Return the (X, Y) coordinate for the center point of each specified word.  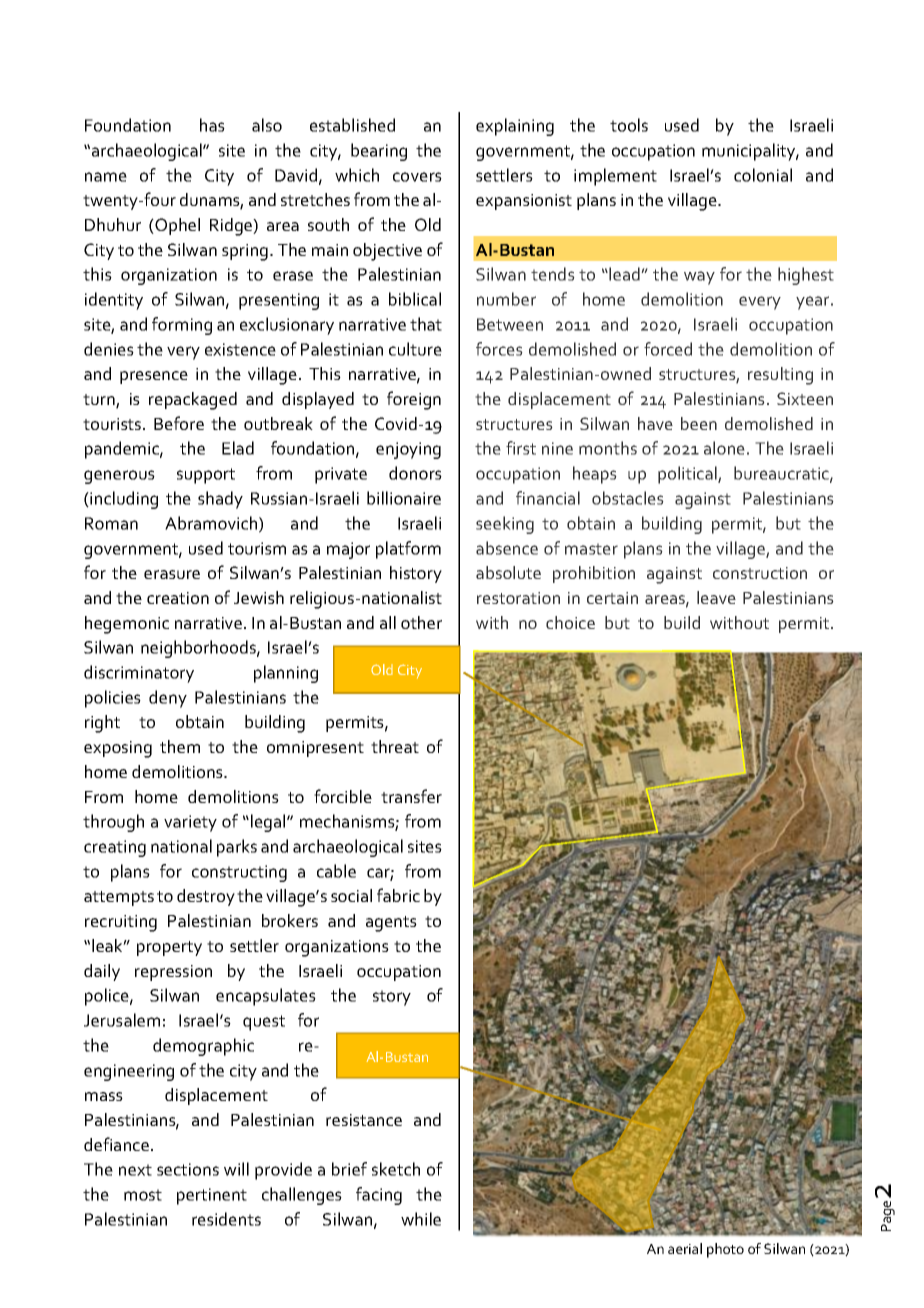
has (212, 125)
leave (716, 597)
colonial (763, 175)
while (421, 1219)
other (421, 622)
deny (168, 699)
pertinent (212, 1196)
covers (417, 177)
